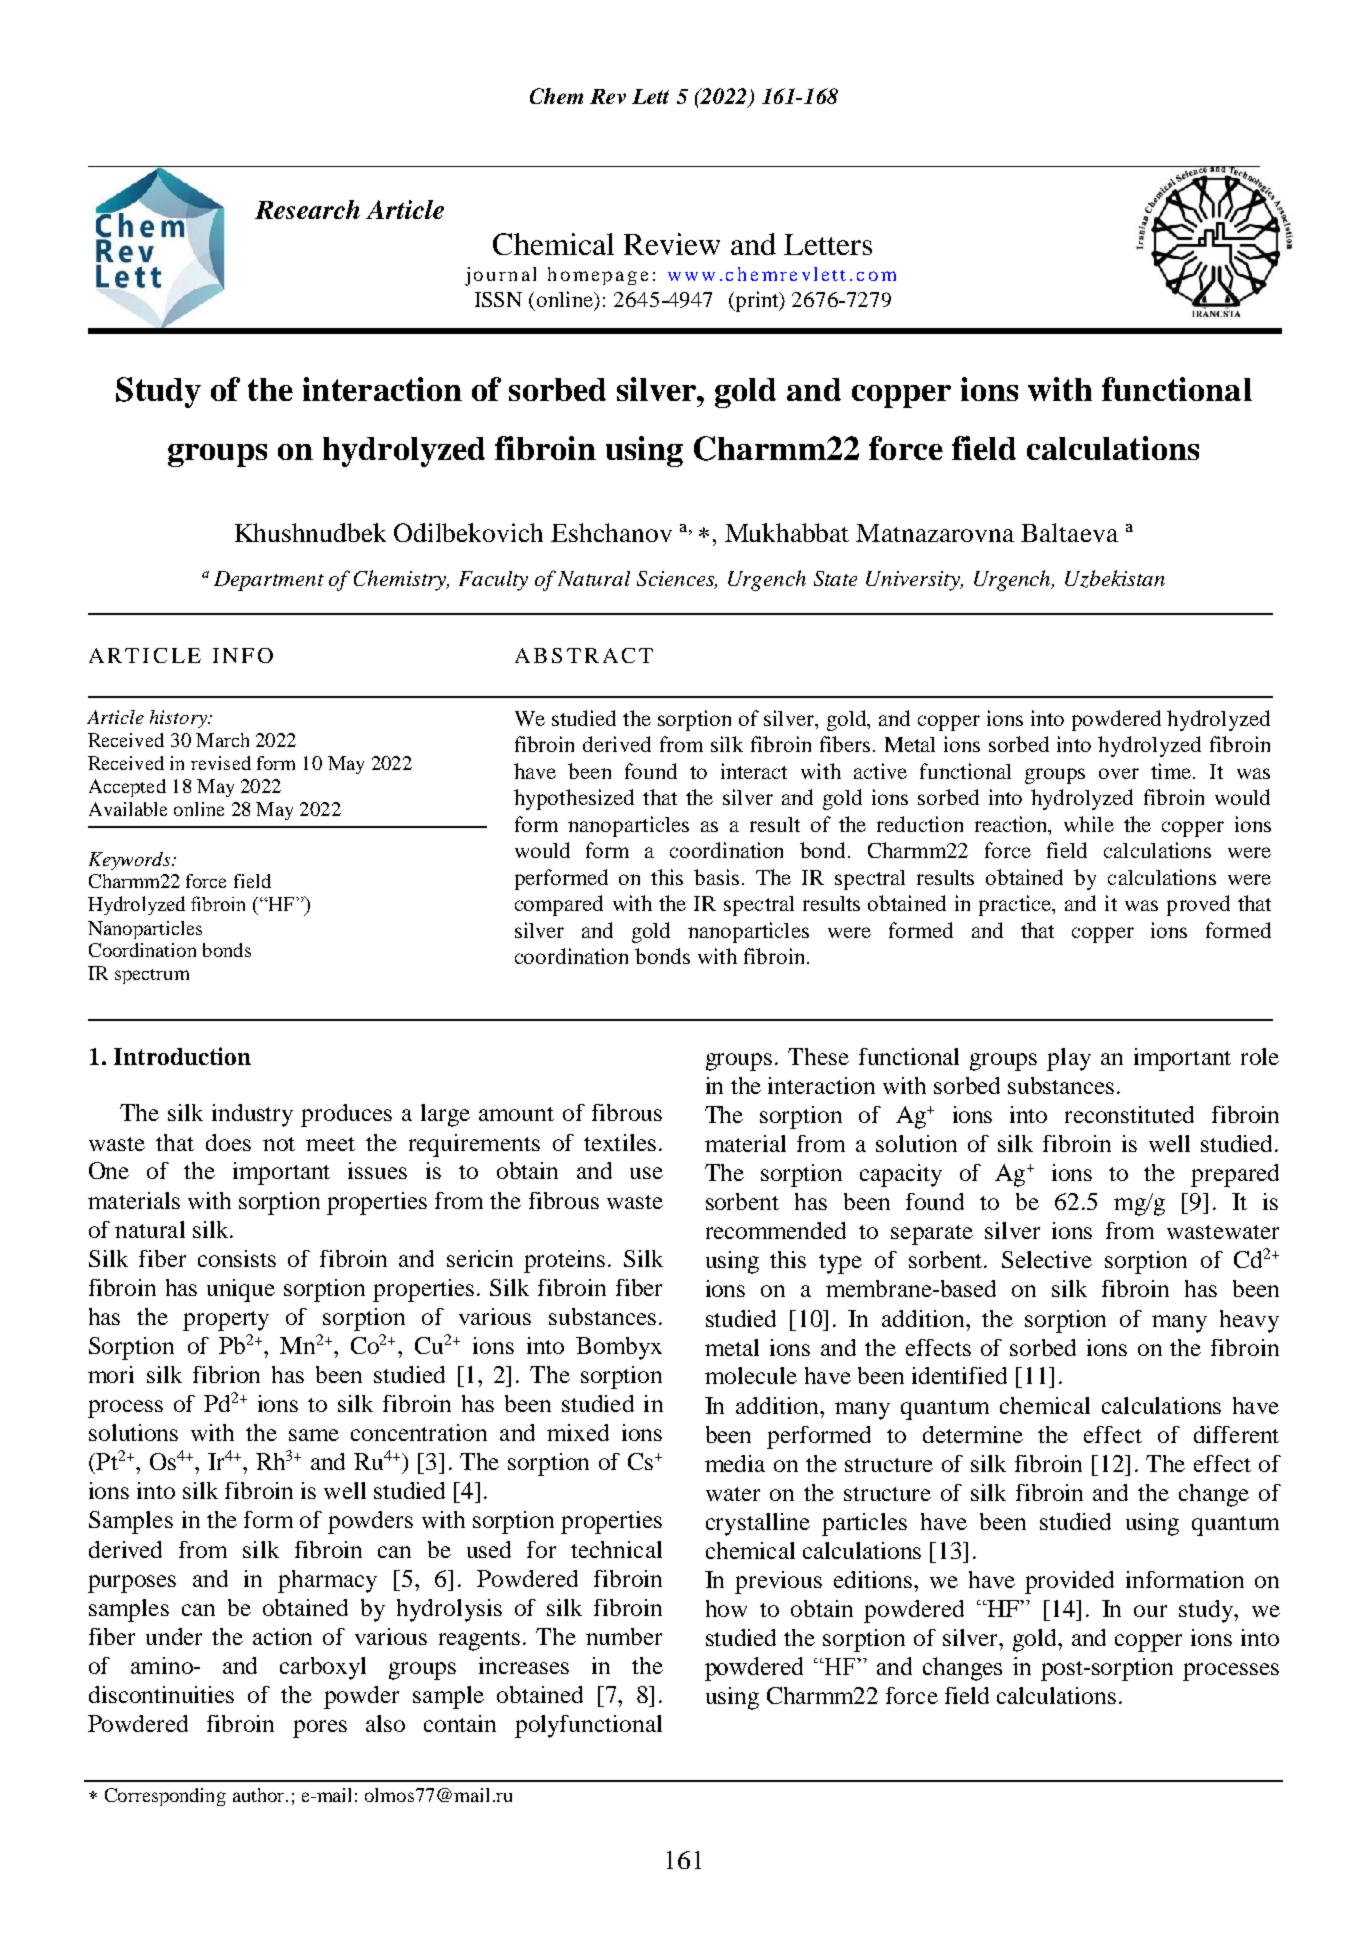 The image size is (1368, 1935). Describe the element at coordinates (776, 1230) in the image. I see `recommended` at that location.
